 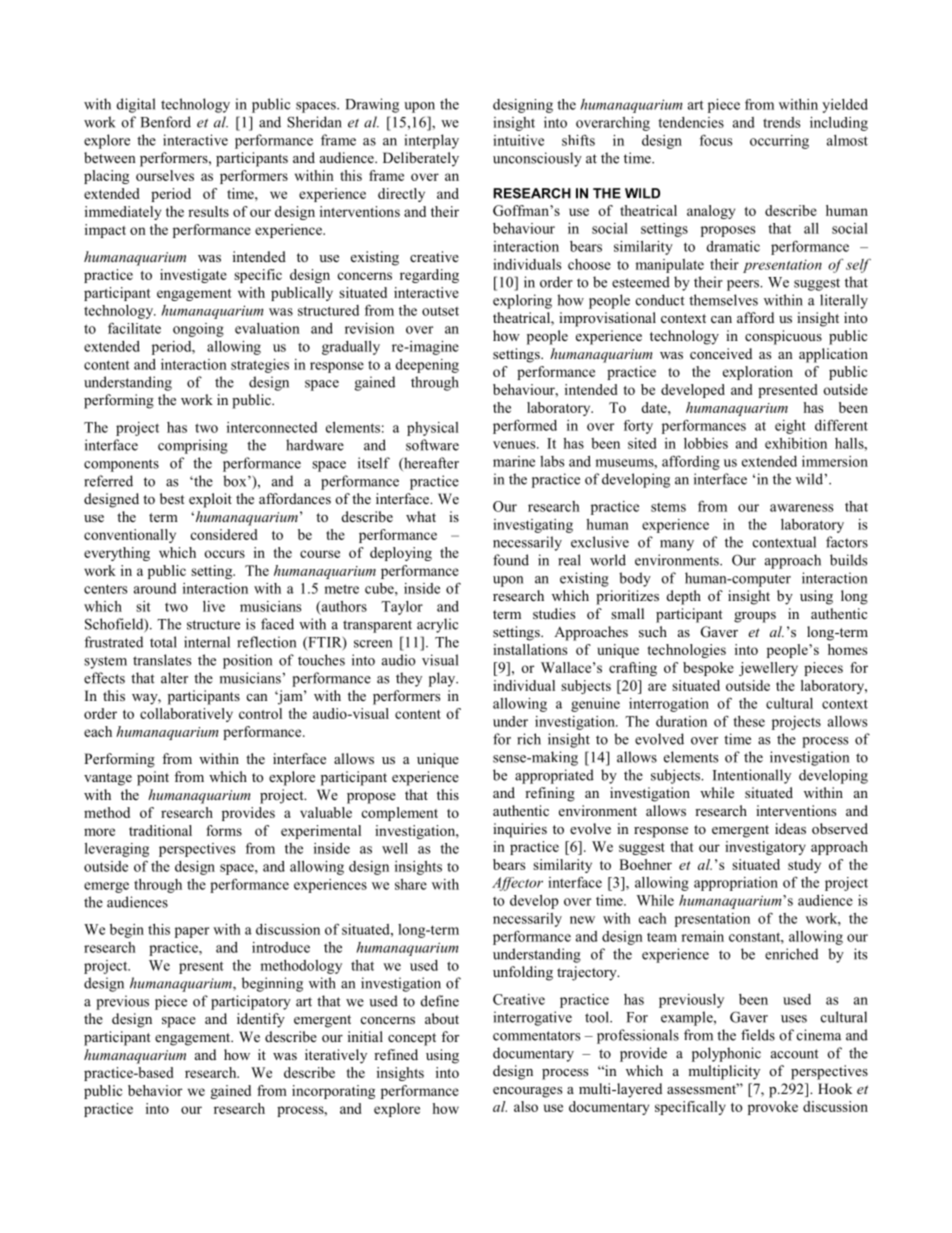 I want to click on software, so click(x=432, y=445).
